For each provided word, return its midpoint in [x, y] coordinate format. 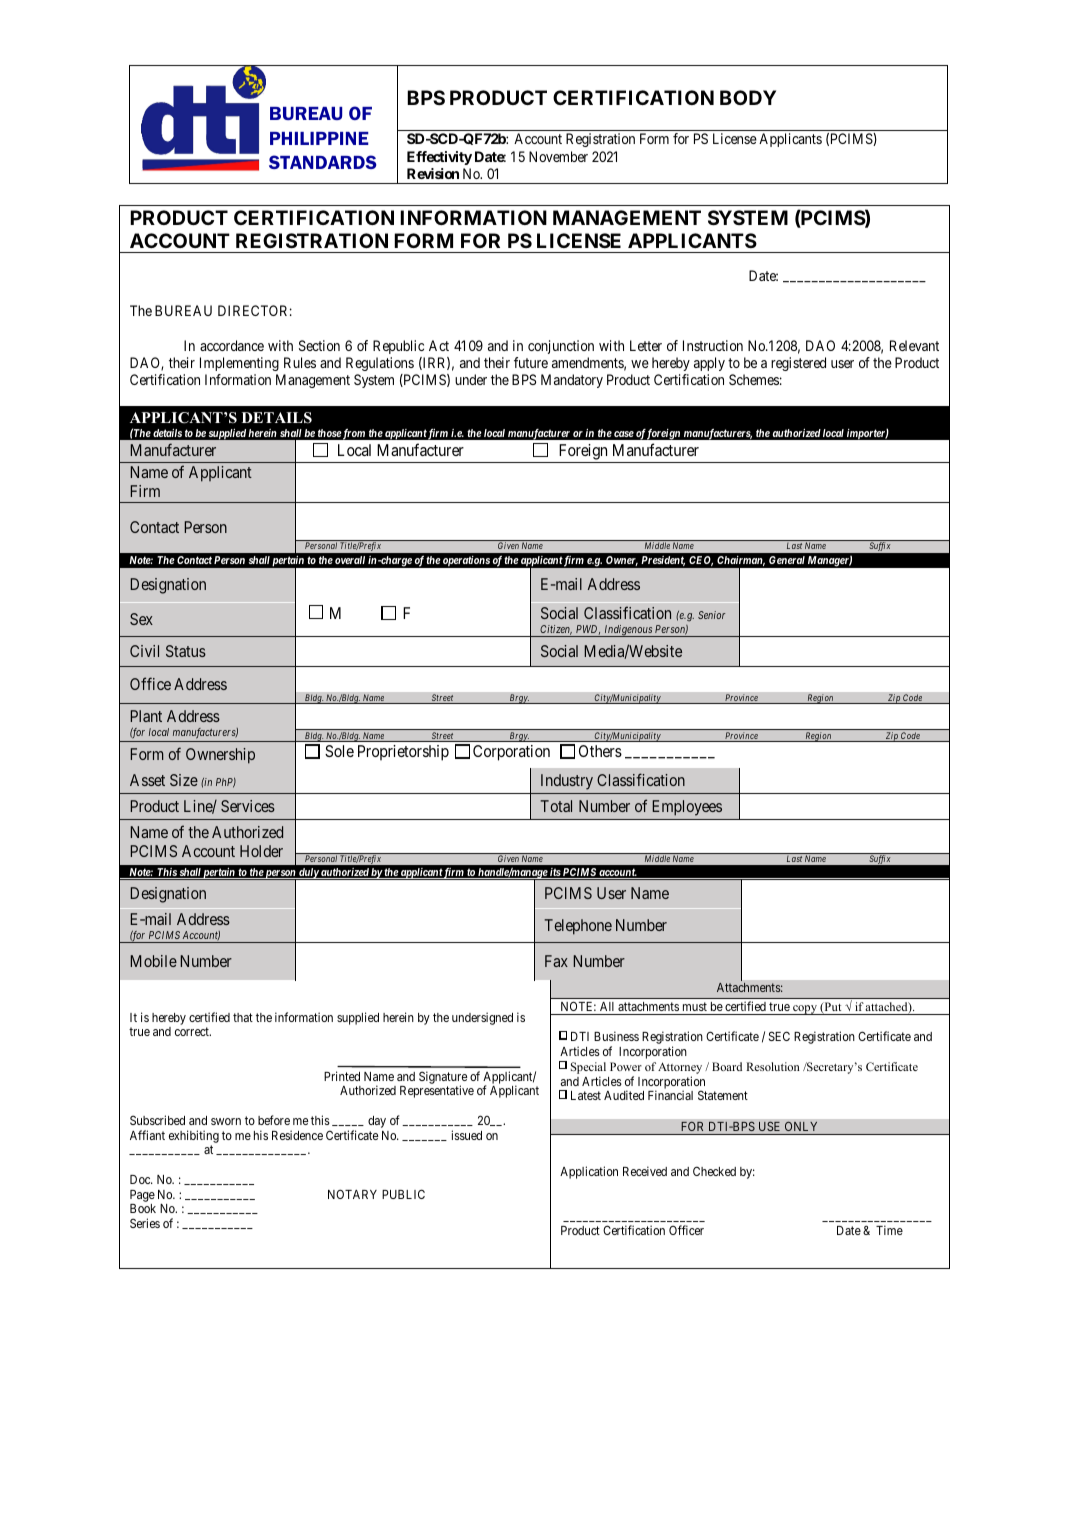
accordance [232, 345]
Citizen [555, 631]
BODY [748, 97]
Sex [141, 619]
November [558, 156]
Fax [556, 961]
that [243, 1017]
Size [184, 780]
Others [600, 751]
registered [798, 364]
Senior [712, 615]
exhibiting [194, 1136]
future [531, 362]
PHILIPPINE [319, 138]
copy [805, 1010]
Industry [567, 782]
